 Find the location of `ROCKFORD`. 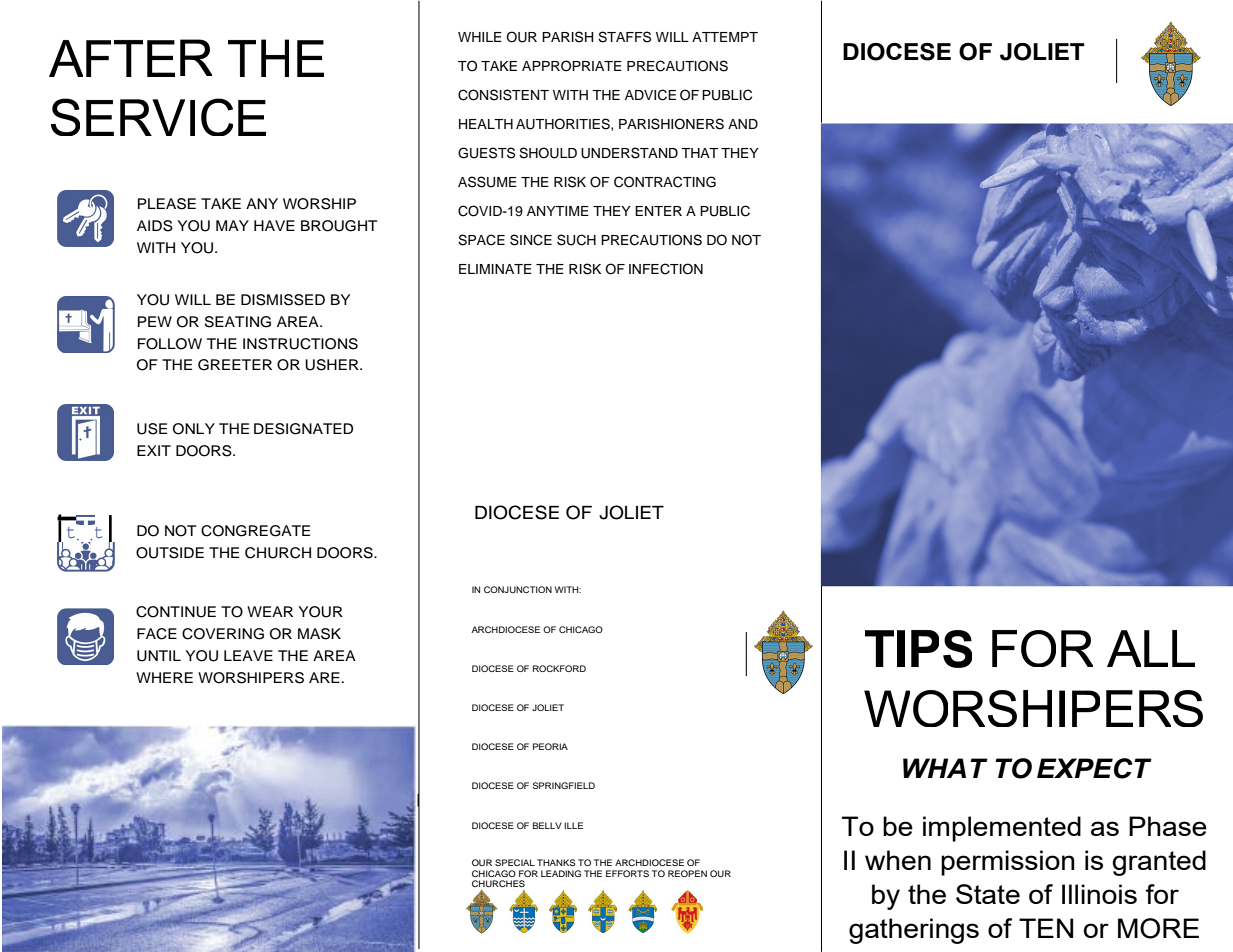

ROCKFORD is located at coordinates (559, 668).
